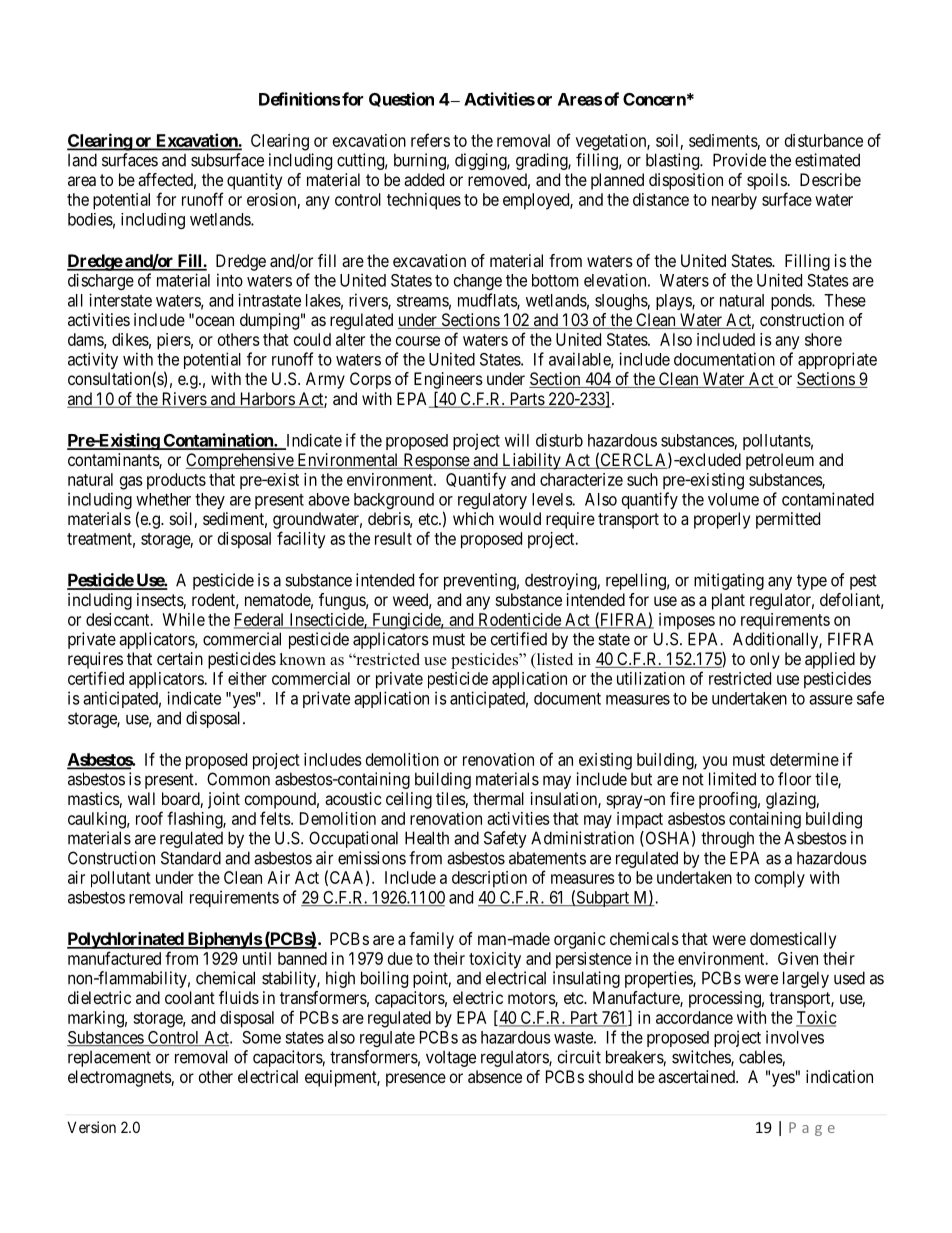 The width and height of the screenshot is (952, 1233). Describe the element at coordinates (728, 601) in the screenshot. I see `plant` at that location.
